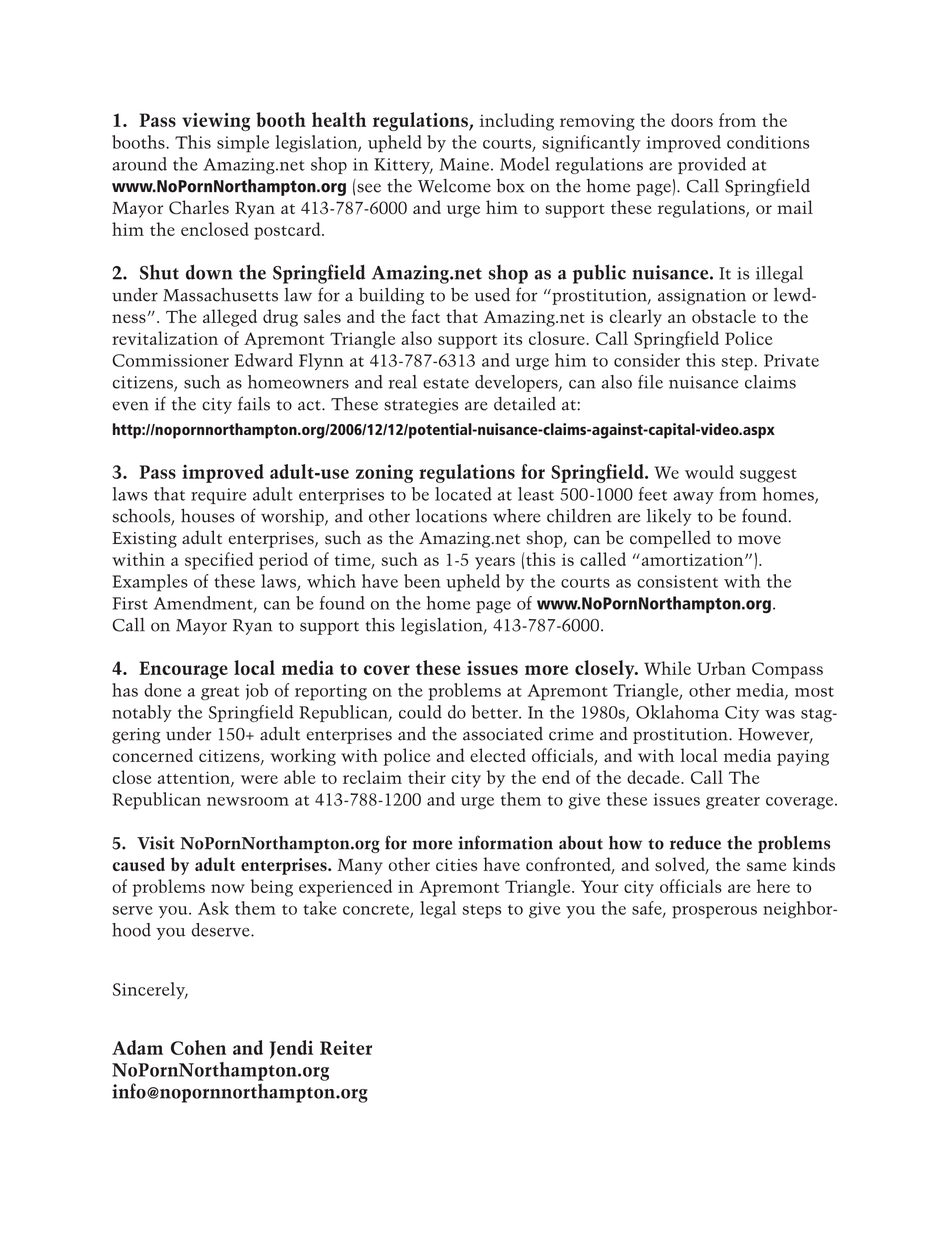  I want to click on same, so click(766, 866).
